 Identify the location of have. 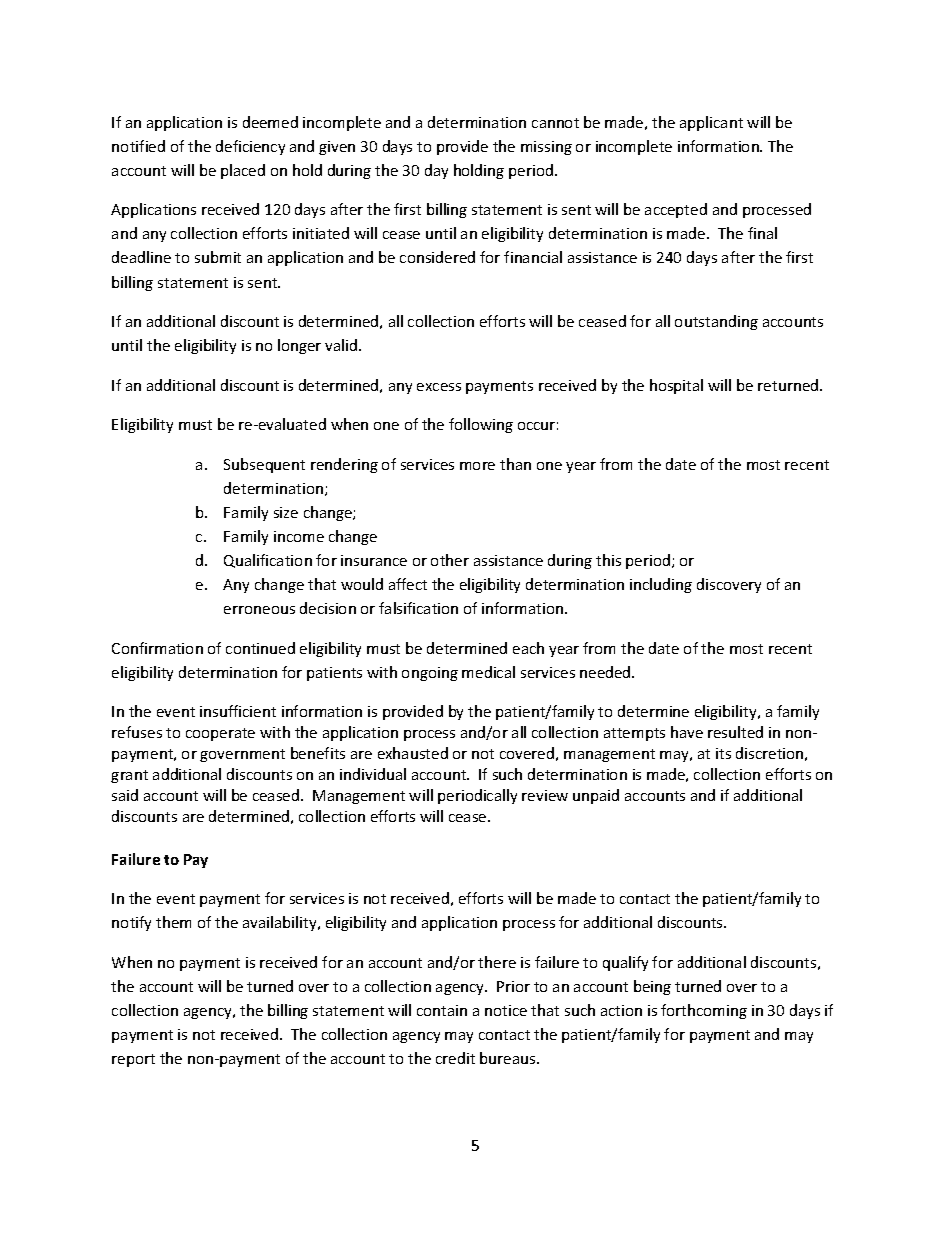
(687, 732).
